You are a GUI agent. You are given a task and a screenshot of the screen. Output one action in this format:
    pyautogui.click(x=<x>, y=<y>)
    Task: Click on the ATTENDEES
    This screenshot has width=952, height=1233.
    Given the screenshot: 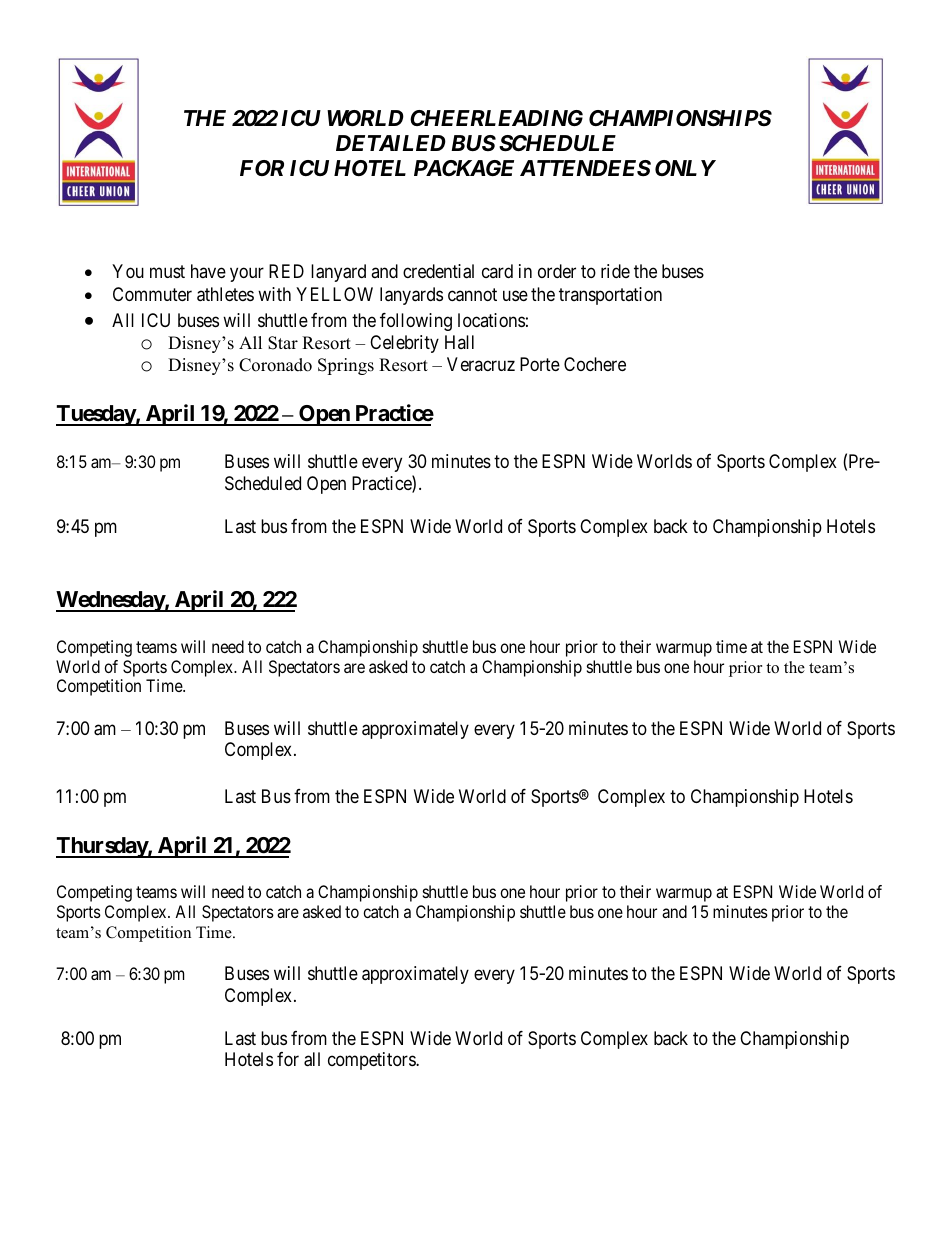 What is the action you would take?
    pyautogui.click(x=585, y=168)
